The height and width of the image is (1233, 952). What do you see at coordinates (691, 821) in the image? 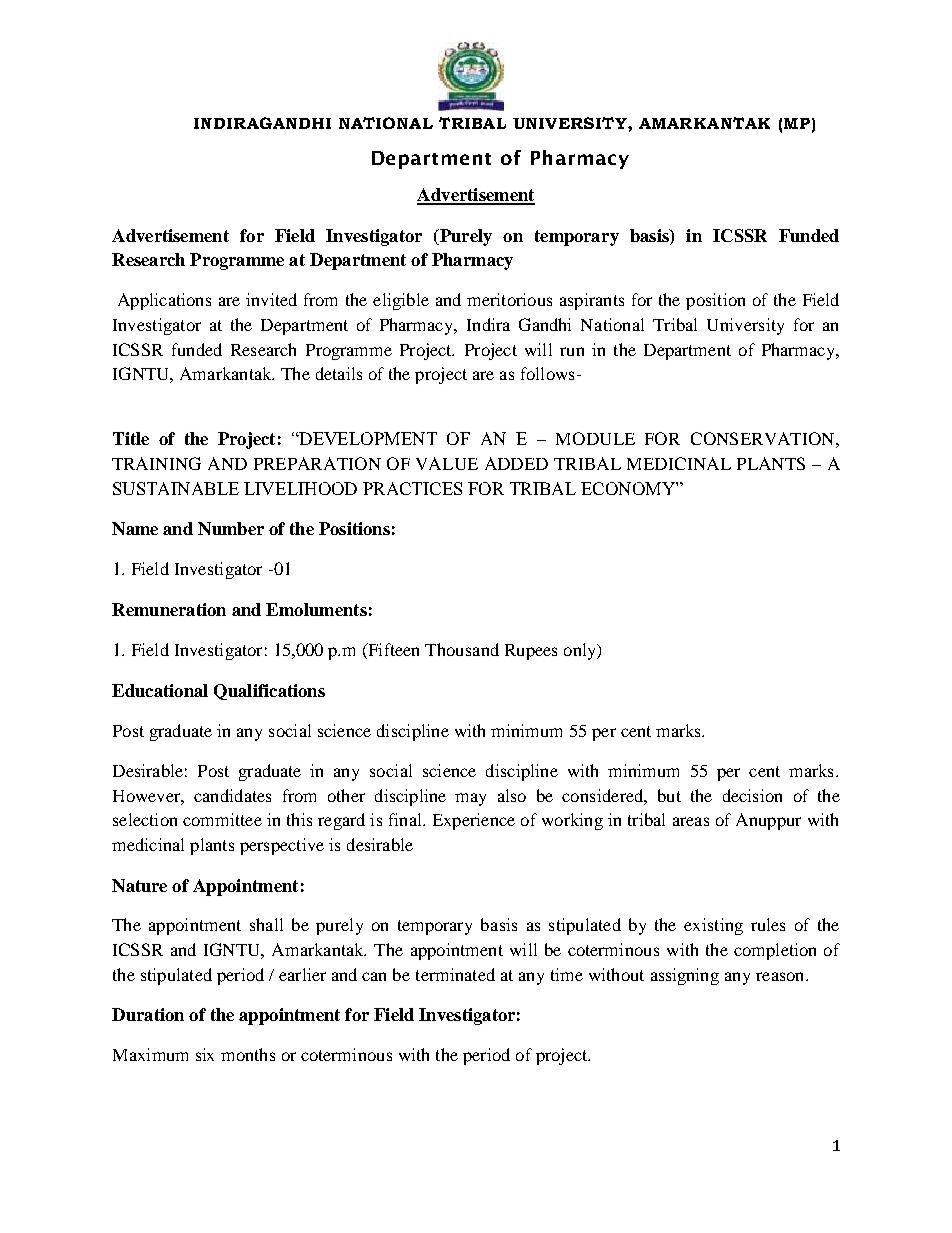
I see `areas` at bounding box center [691, 821].
